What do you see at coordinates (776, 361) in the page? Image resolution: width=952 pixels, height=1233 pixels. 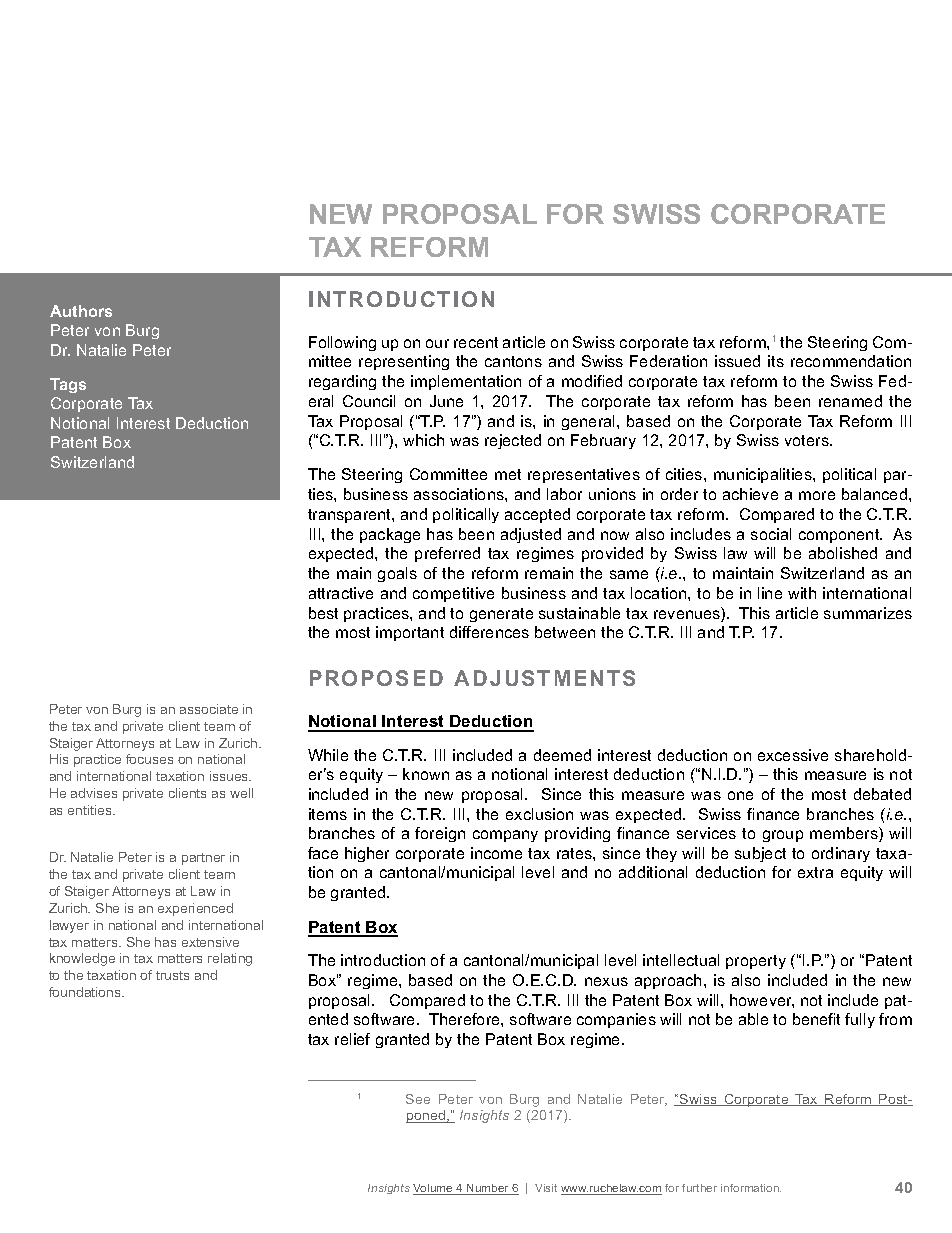 I see `its` at bounding box center [776, 361].
